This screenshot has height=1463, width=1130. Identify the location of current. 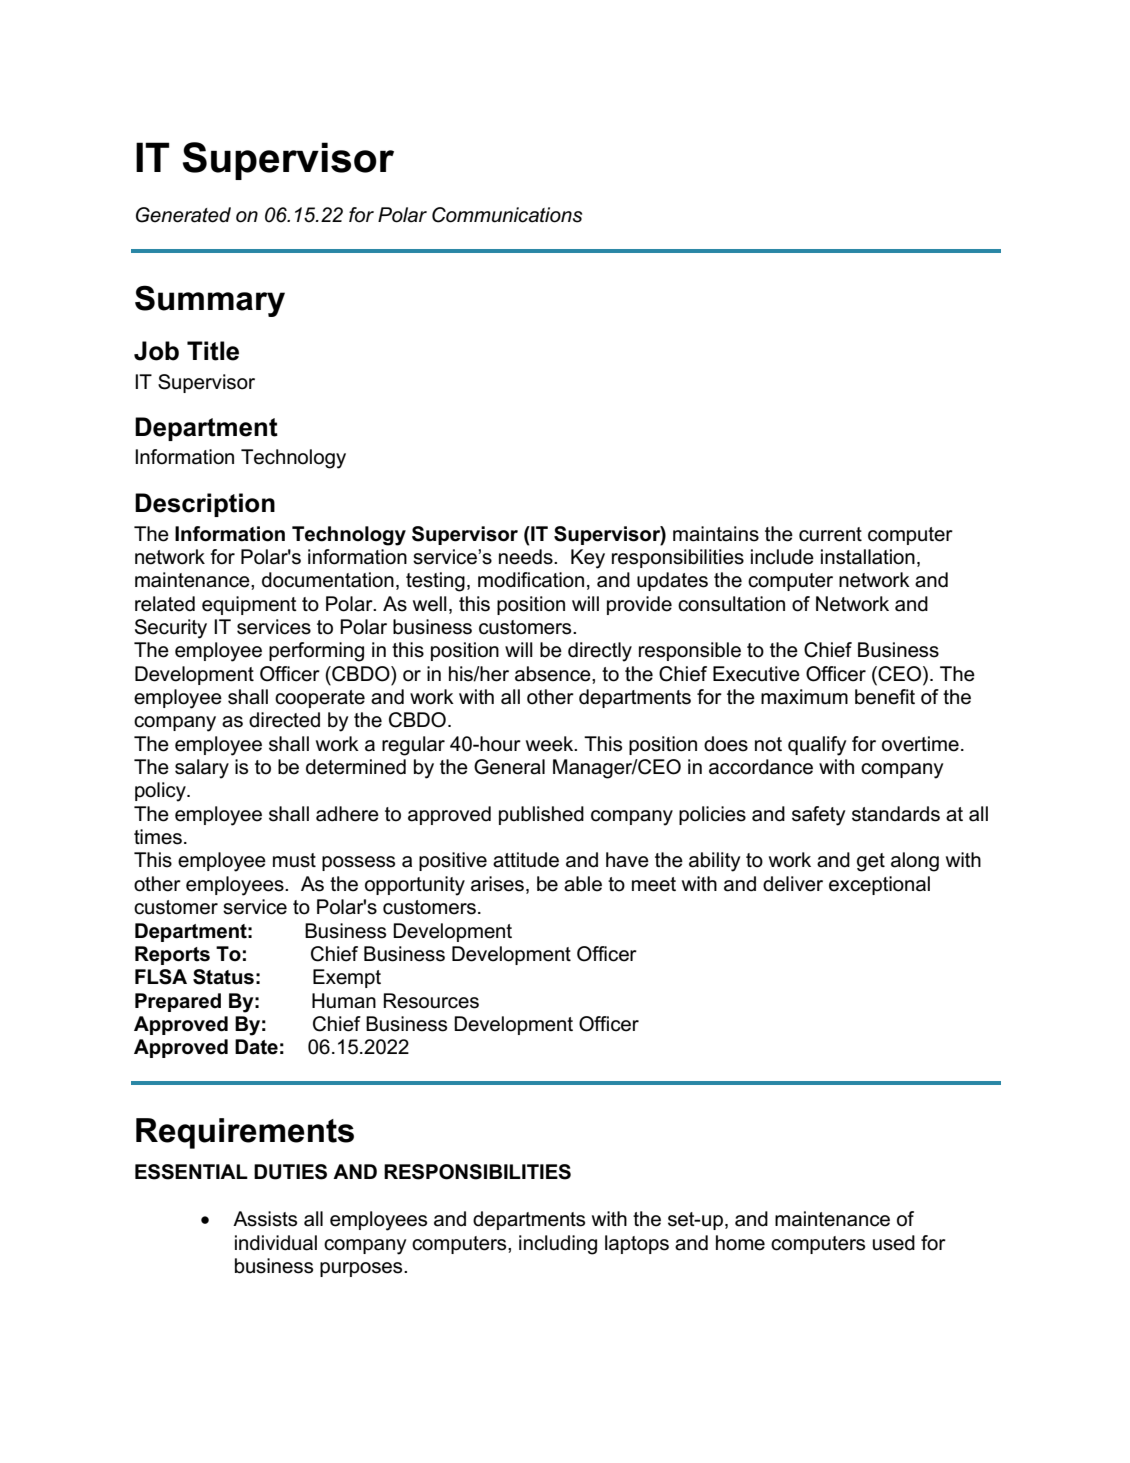
(830, 534).
